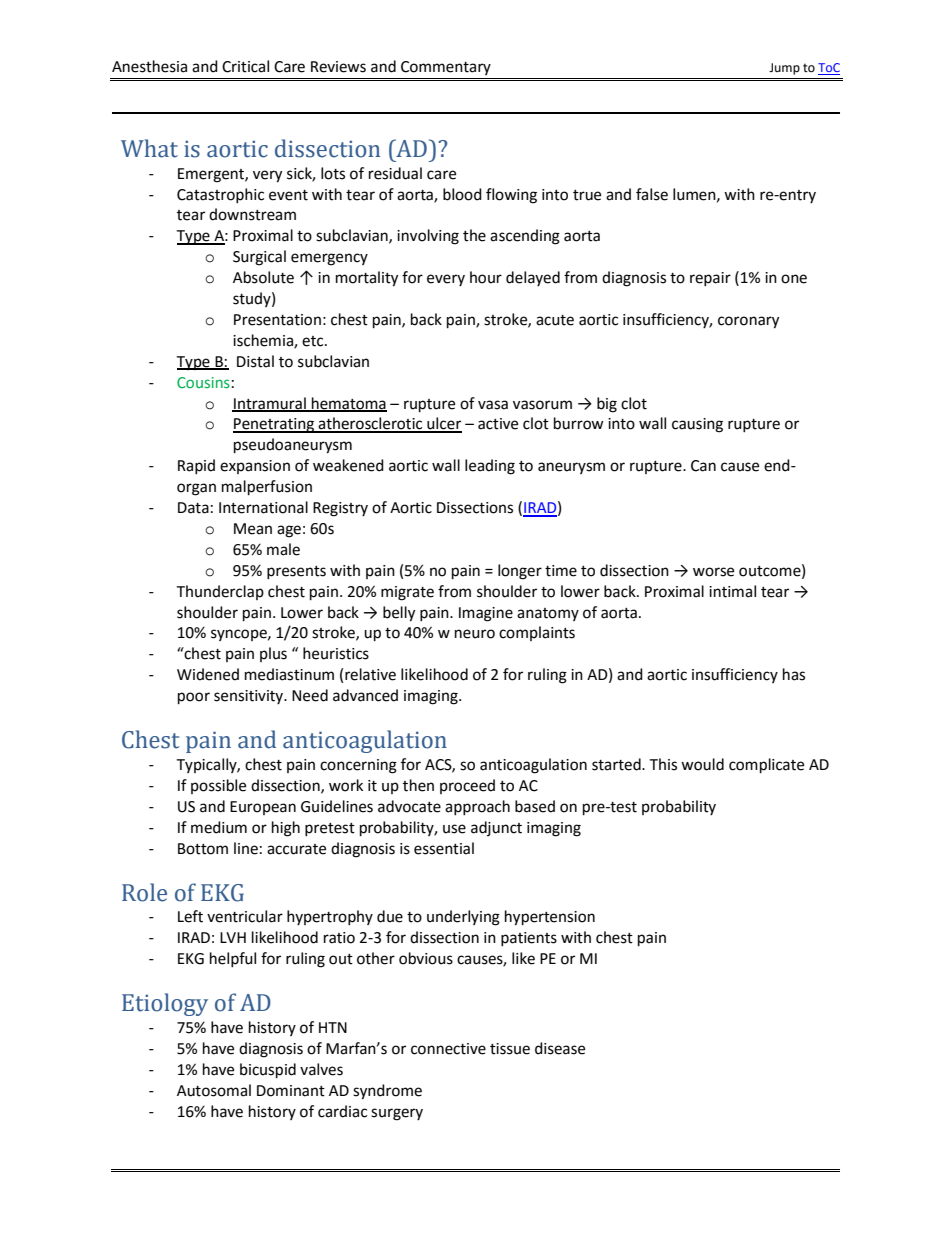 The image size is (952, 1233). Describe the element at coordinates (446, 68) in the screenshot. I see `Commentary` at that location.
